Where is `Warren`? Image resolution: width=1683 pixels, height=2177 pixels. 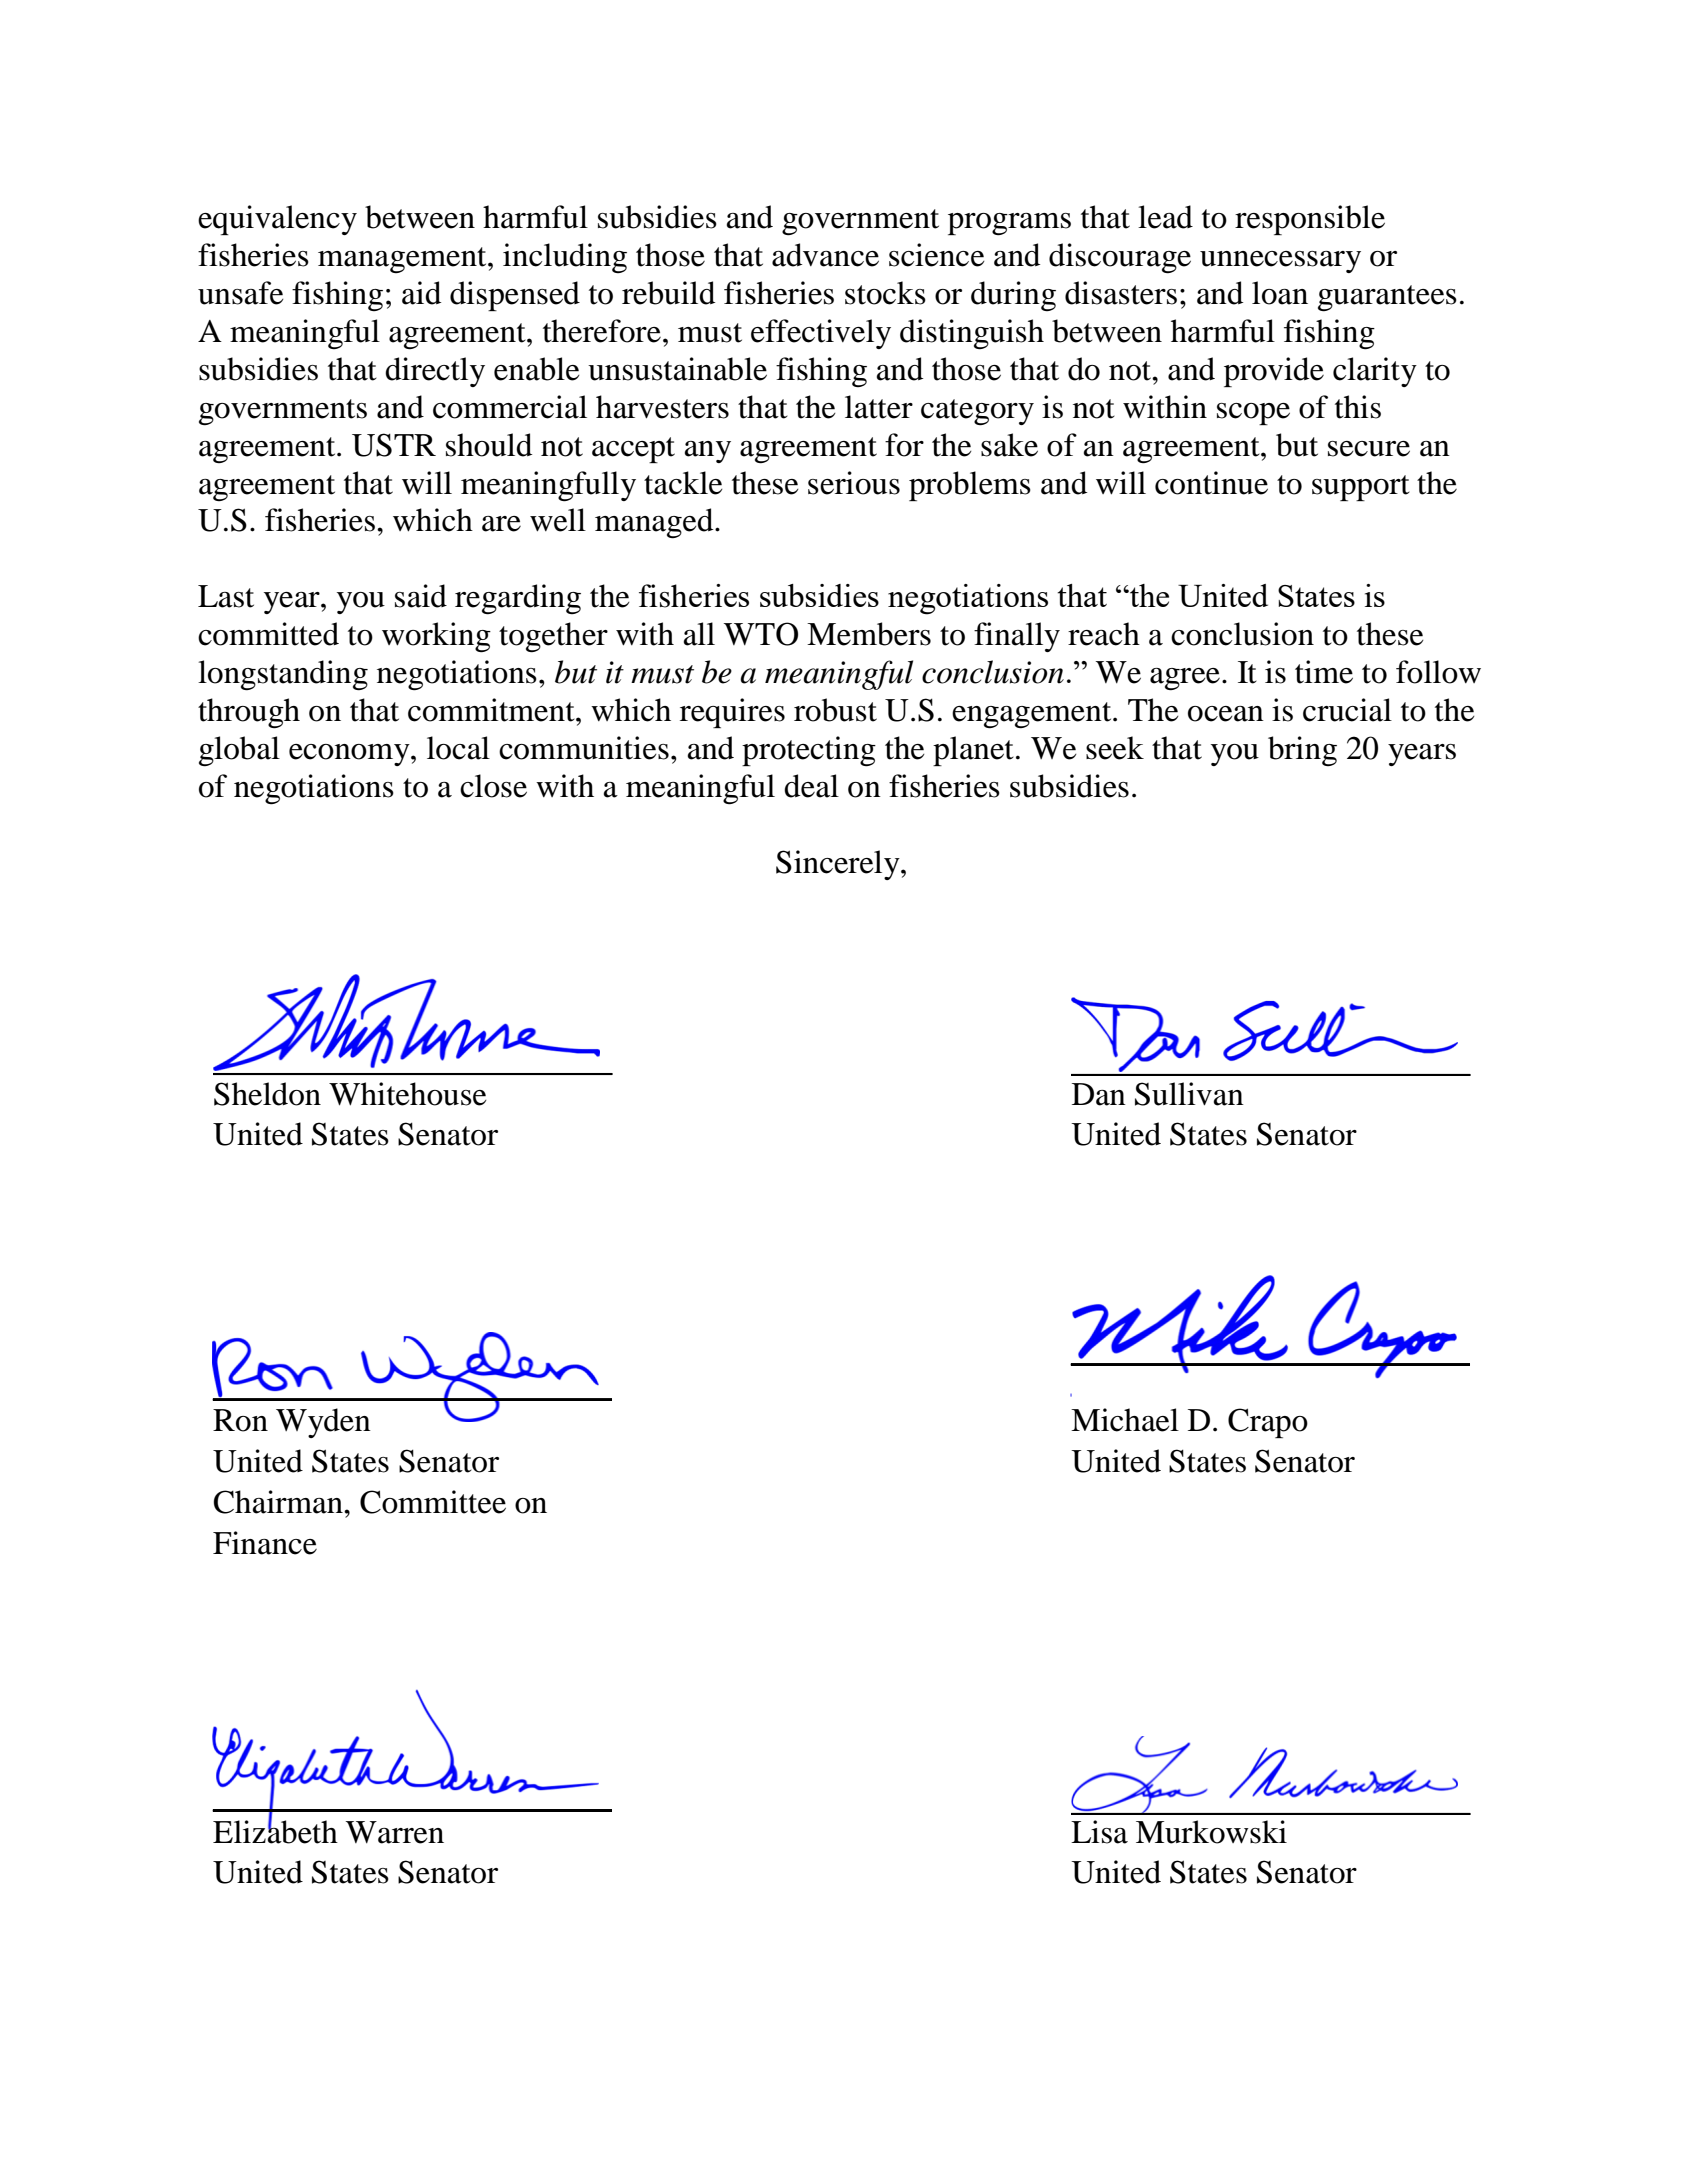 Warren is located at coordinates (395, 1832).
